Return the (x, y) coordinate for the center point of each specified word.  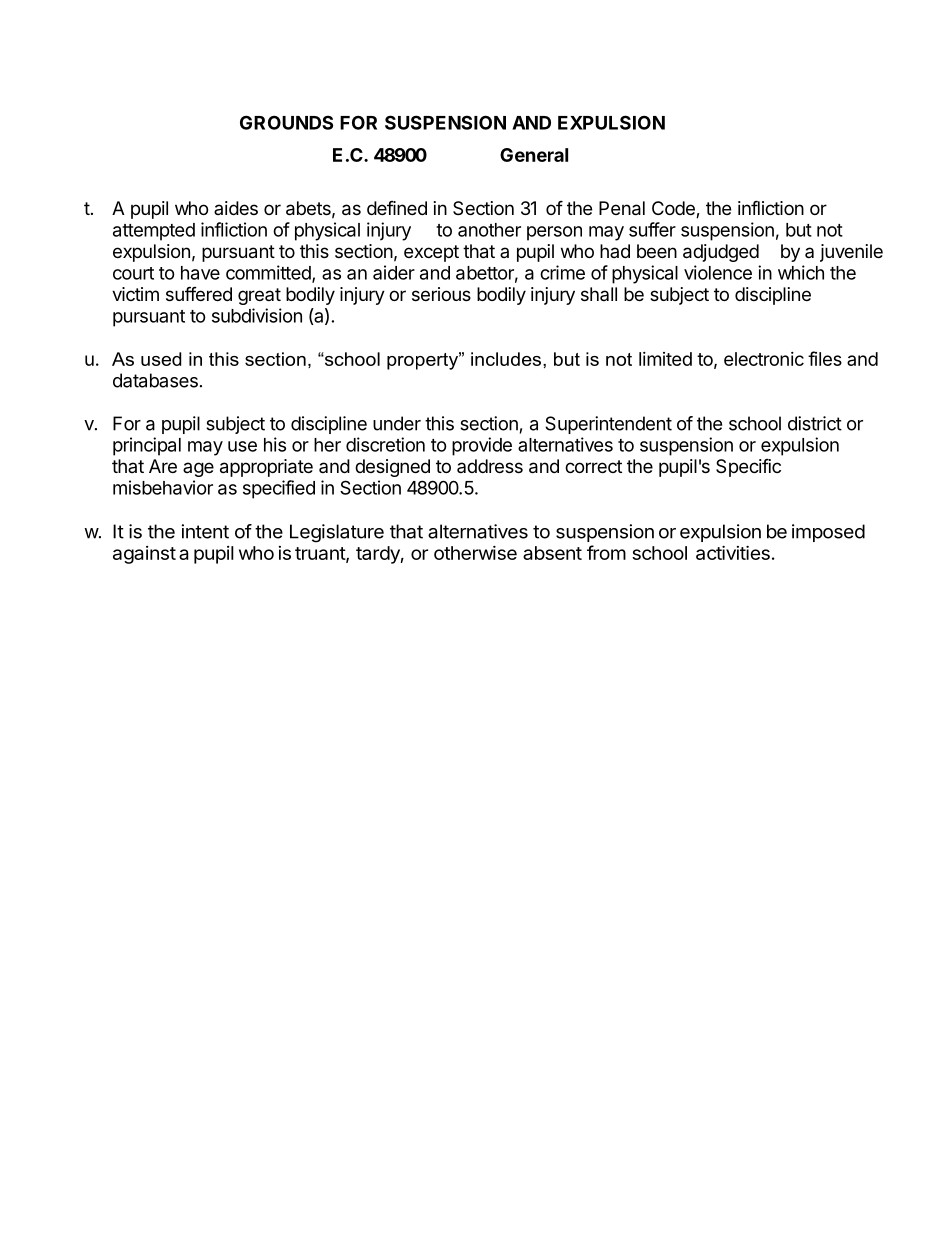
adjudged (721, 253)
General (534, 155)
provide (482, 446)
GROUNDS (286, 122)
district (815, 423)
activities (733, 552)
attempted (154, 232)
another (489, 230)
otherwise (475, 552)
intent (205, 531)
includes (507, 359)
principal (147, 446)
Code (674, 209)
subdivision (257, 315)
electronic (764, 359)
